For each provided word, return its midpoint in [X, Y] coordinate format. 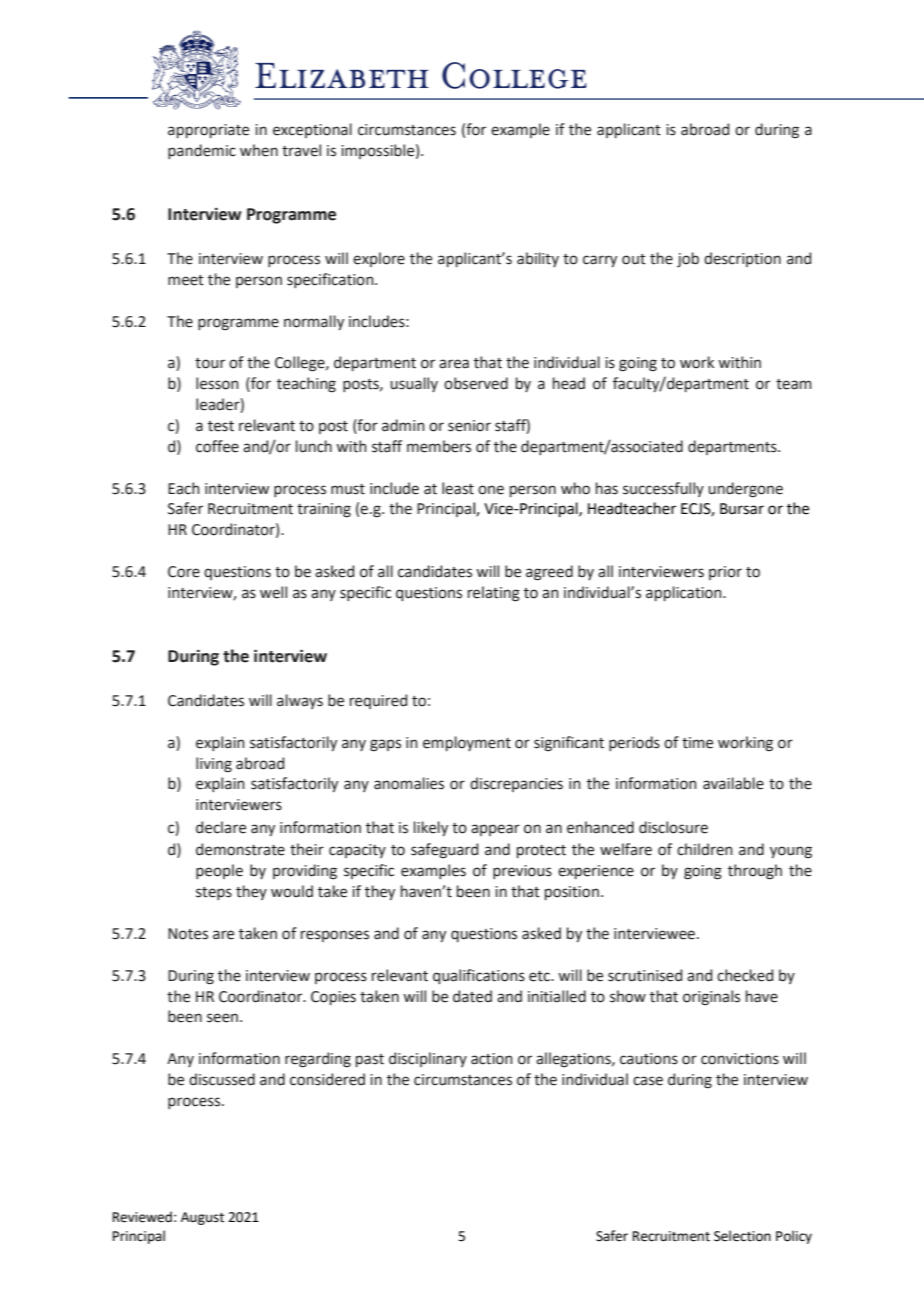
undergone [745, 490]
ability [538, 259]
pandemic [202, 151]
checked [745, 975]
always [300, 701]
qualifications [479, 976]
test [221, 426]
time [697, 743]
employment [467, 743]
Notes [188, 934]
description [742, 259]
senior [469, 426]
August [202, 1218]
